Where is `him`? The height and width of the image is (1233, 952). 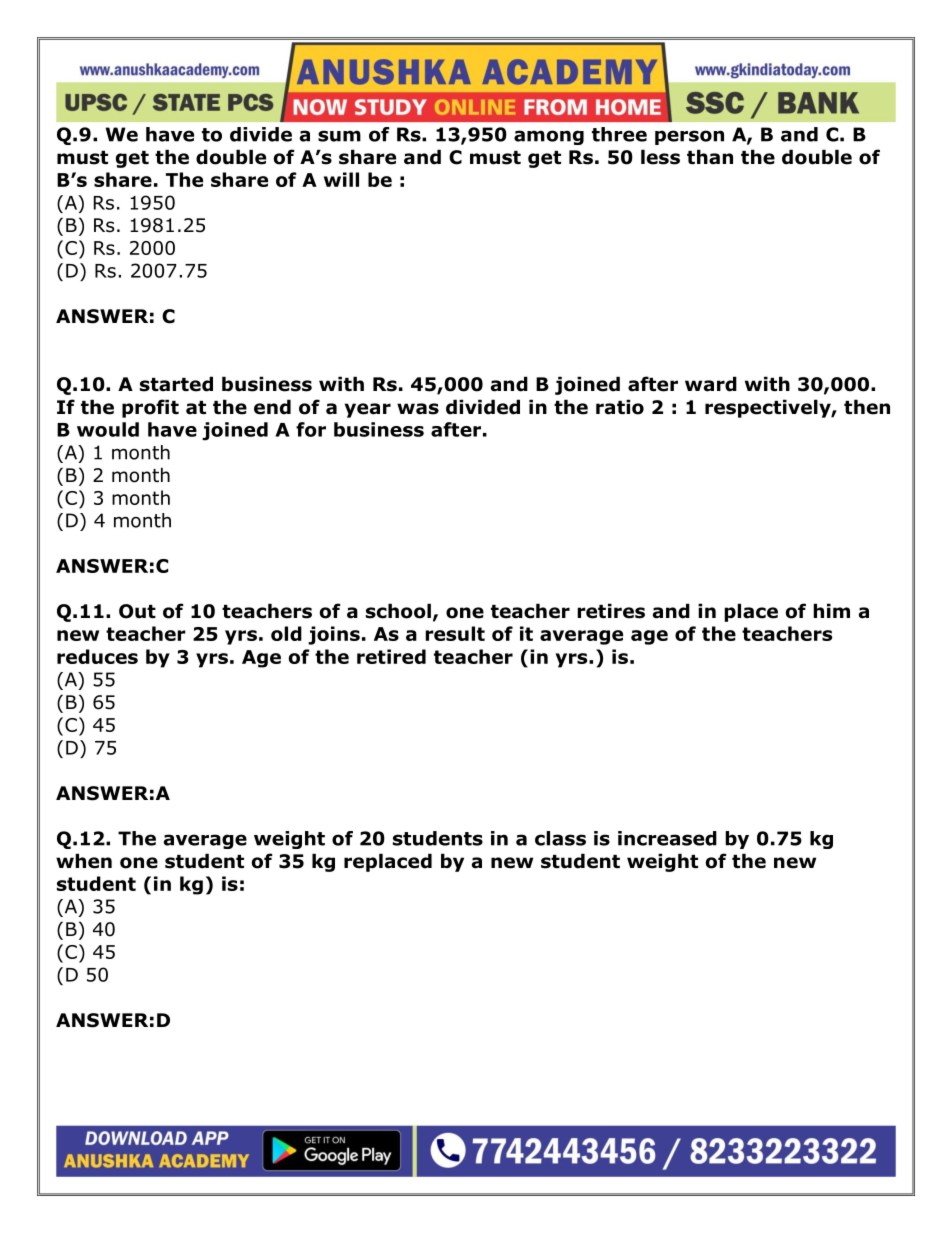
him is located at coordinates (831, 610).
